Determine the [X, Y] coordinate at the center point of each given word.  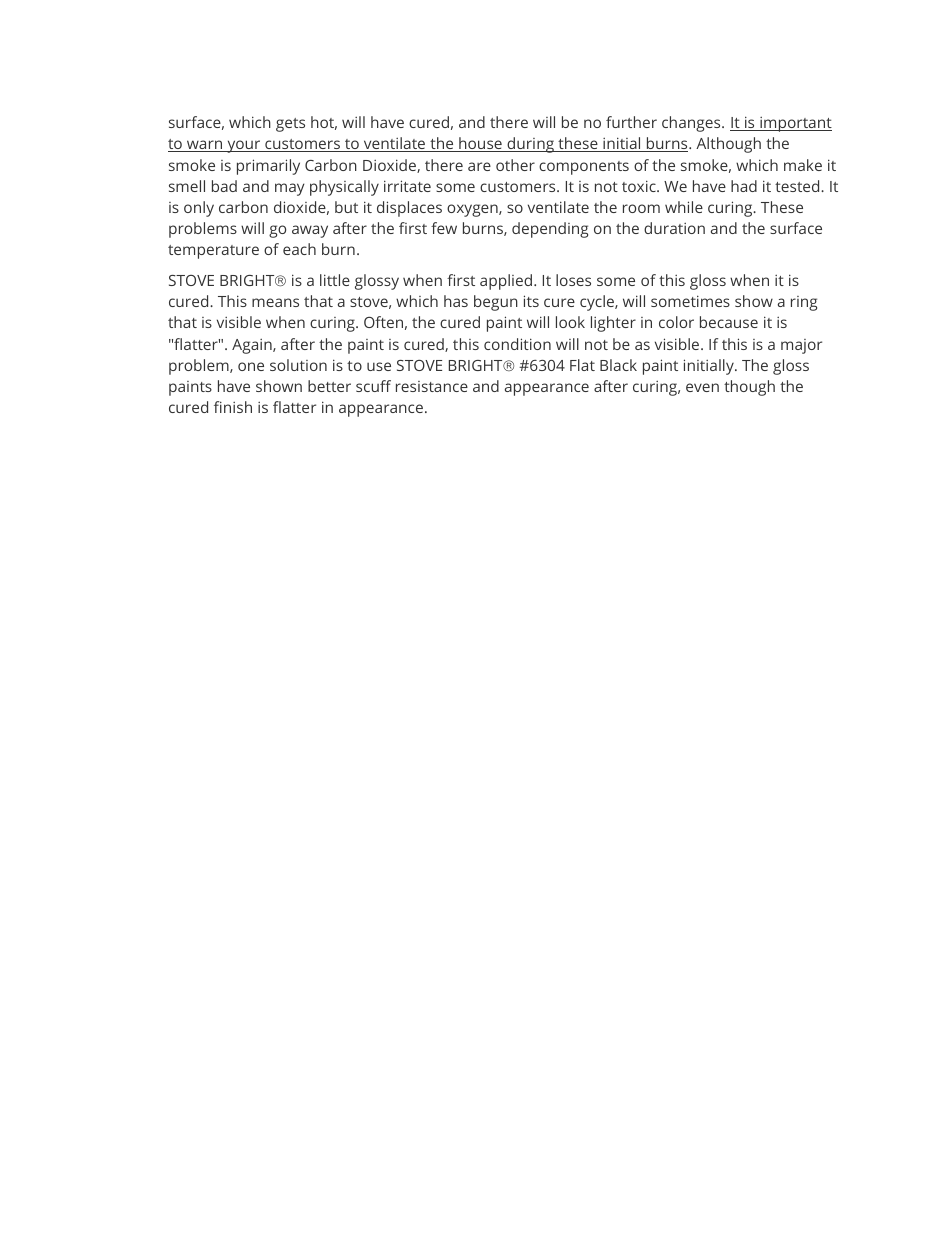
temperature [213, 252]
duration [674, 228]
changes [692, 124]
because [729, 322]
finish [233, 407]
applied [507, 282]
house [480, 144]
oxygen [473, 210]
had [744, 186]
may [290, 189]
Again [253, 346]
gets [290, 125]
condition [517, 344]
